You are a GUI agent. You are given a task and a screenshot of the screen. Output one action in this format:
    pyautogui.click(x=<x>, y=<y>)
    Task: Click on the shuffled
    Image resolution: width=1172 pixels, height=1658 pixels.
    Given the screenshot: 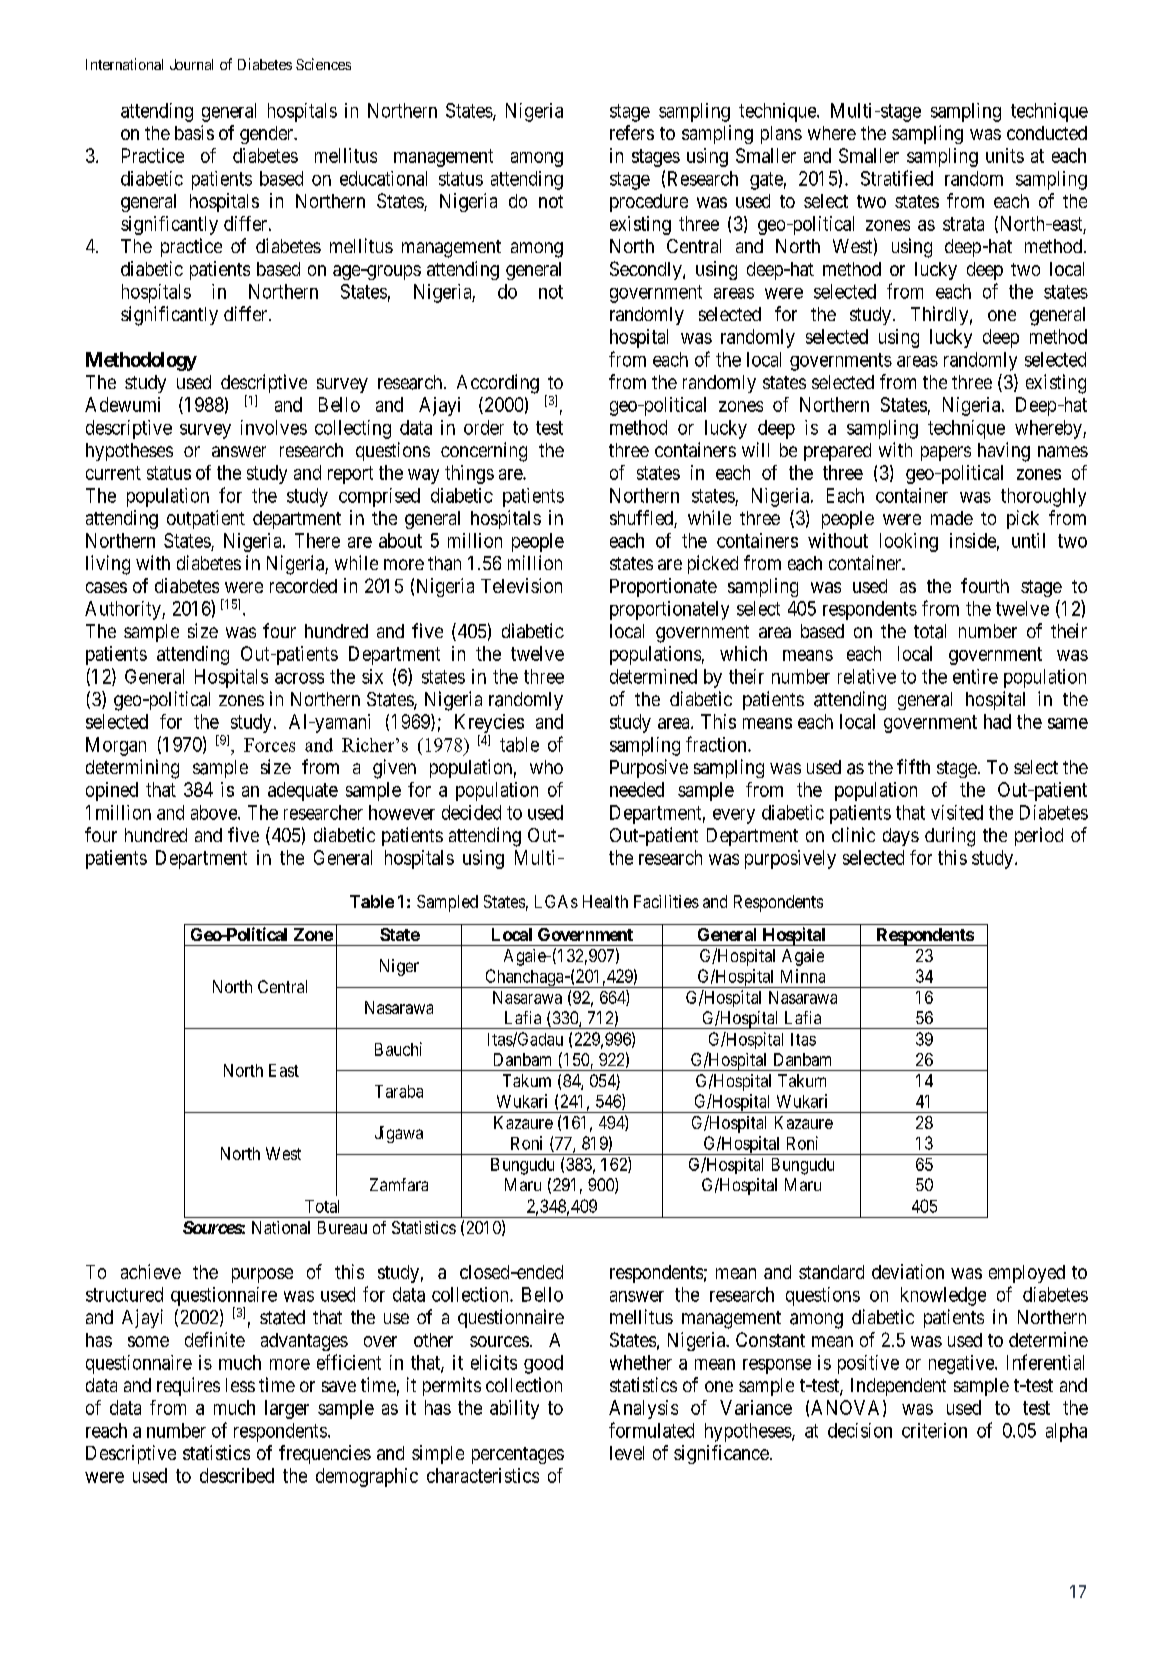 What is the action you would take?
    pyautogui.click(x=642, y=519)
